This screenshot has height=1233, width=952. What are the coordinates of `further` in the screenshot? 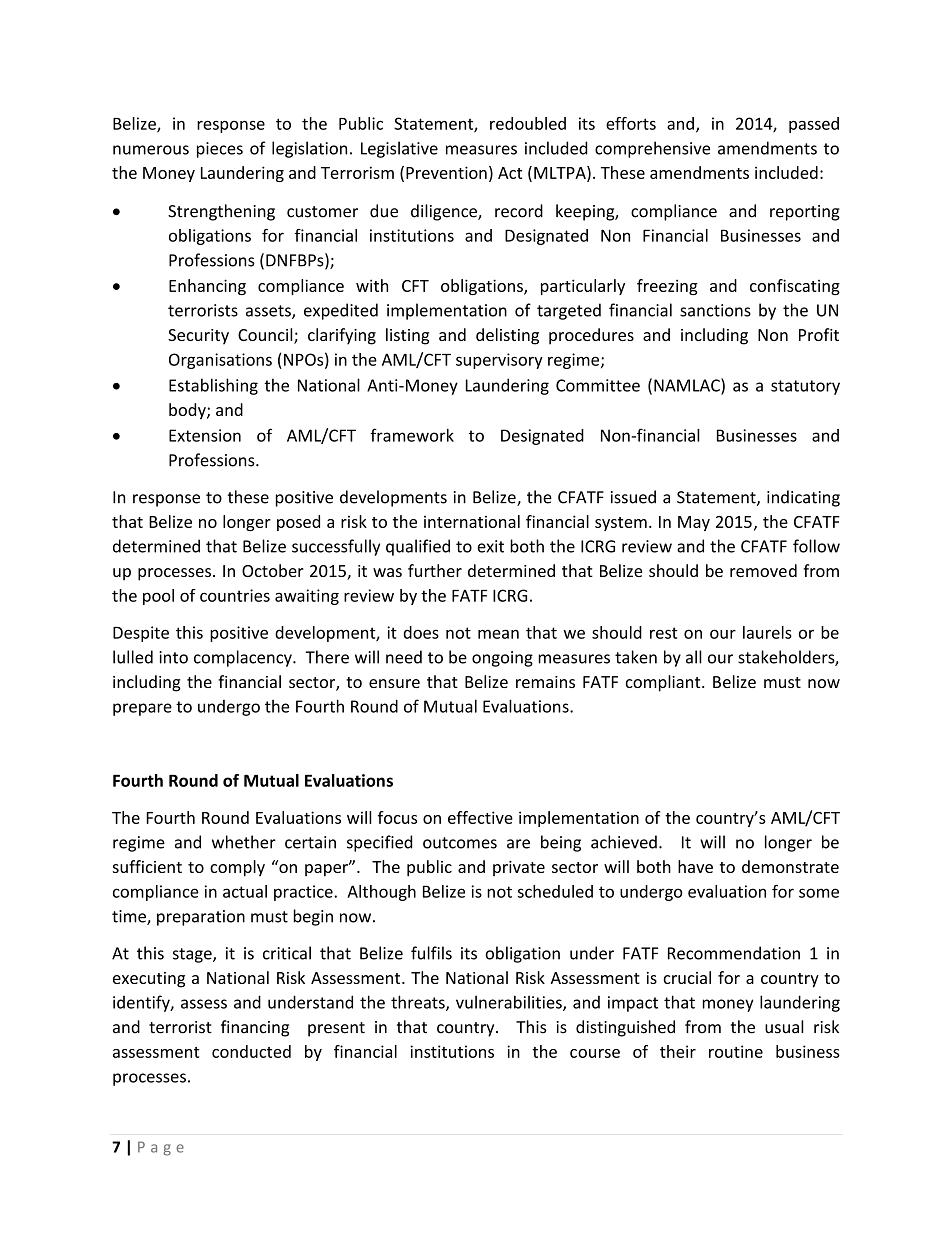 It's located at (435, 570).
